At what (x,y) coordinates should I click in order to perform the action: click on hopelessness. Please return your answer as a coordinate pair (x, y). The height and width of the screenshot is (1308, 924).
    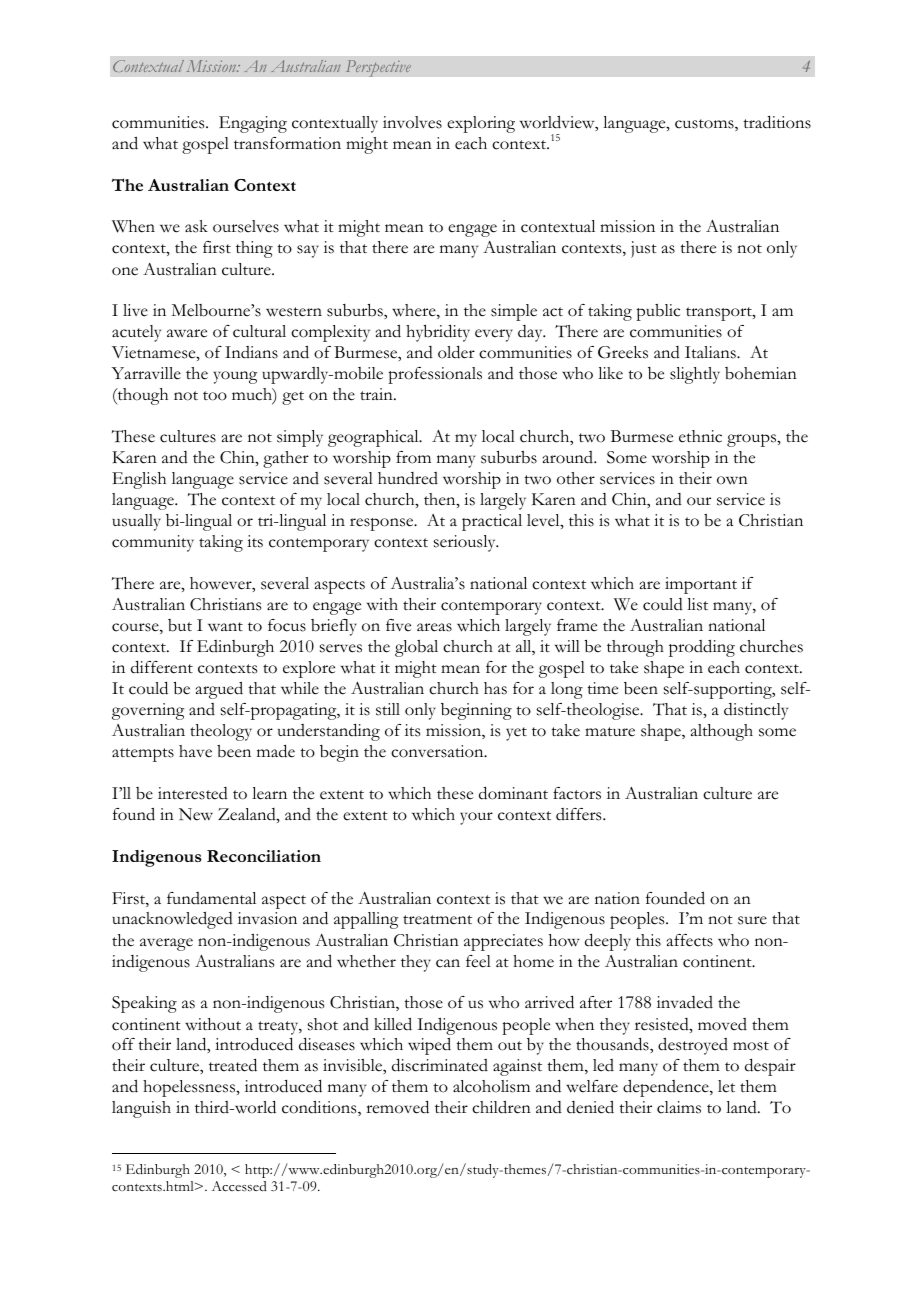
    Looking at the image, I should click on (190, 1088).
